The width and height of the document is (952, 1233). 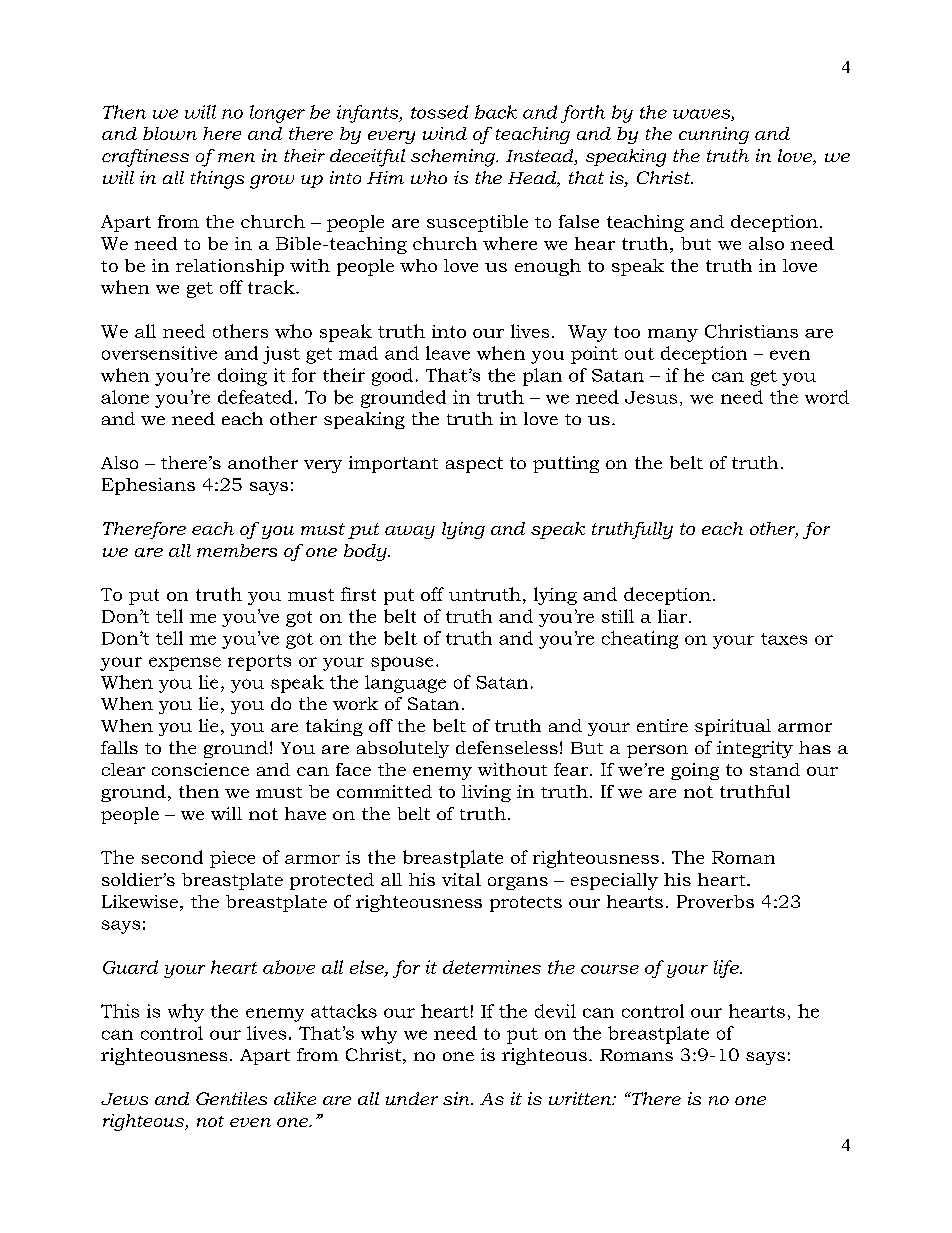 I want to click on cunning, so click(x=714, y=135).
